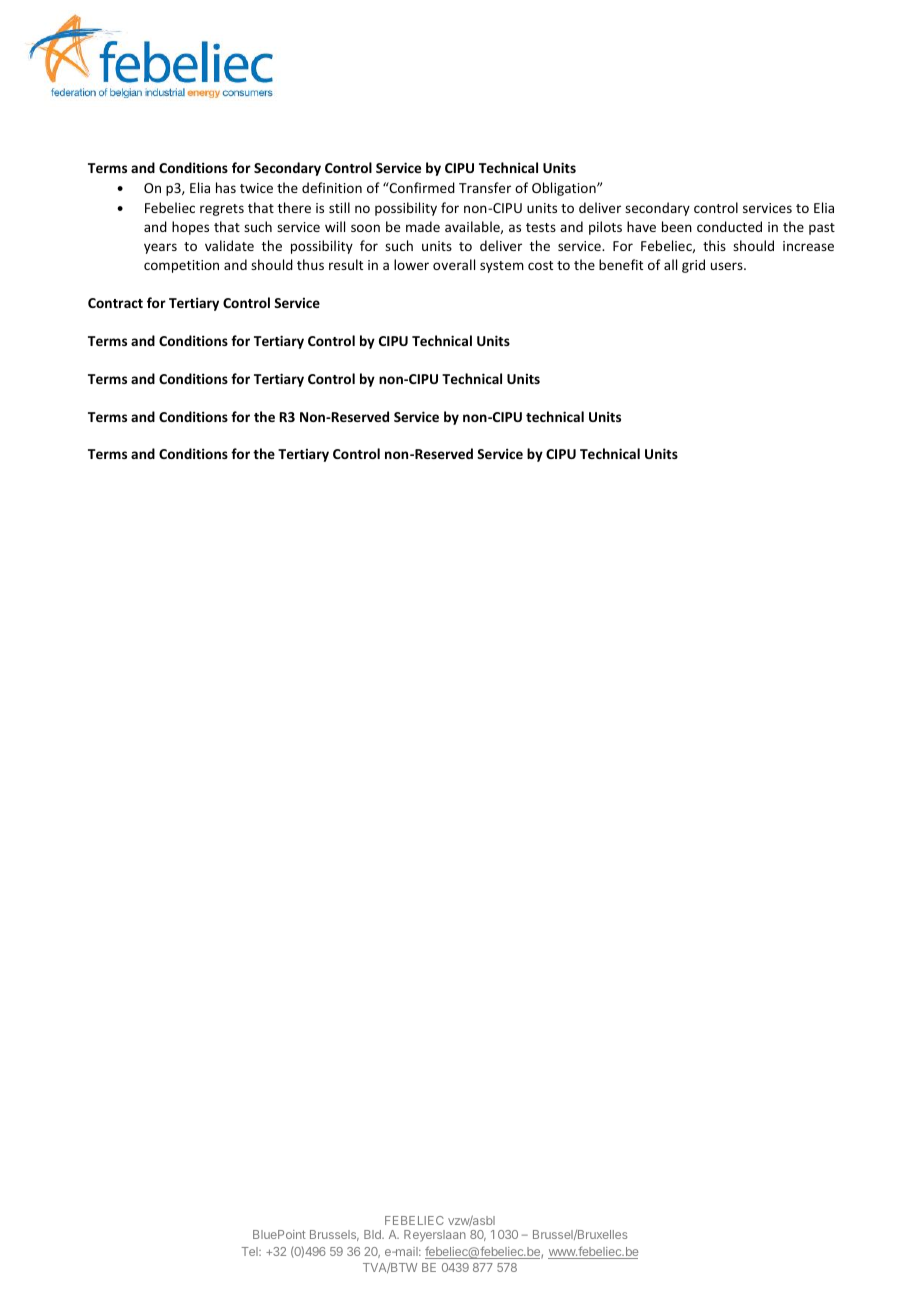 This document has height=1308, width=924. What do you see at coordinates (485, 187) in the document?
I see `Transfer` at bounding box center [485, 187].
